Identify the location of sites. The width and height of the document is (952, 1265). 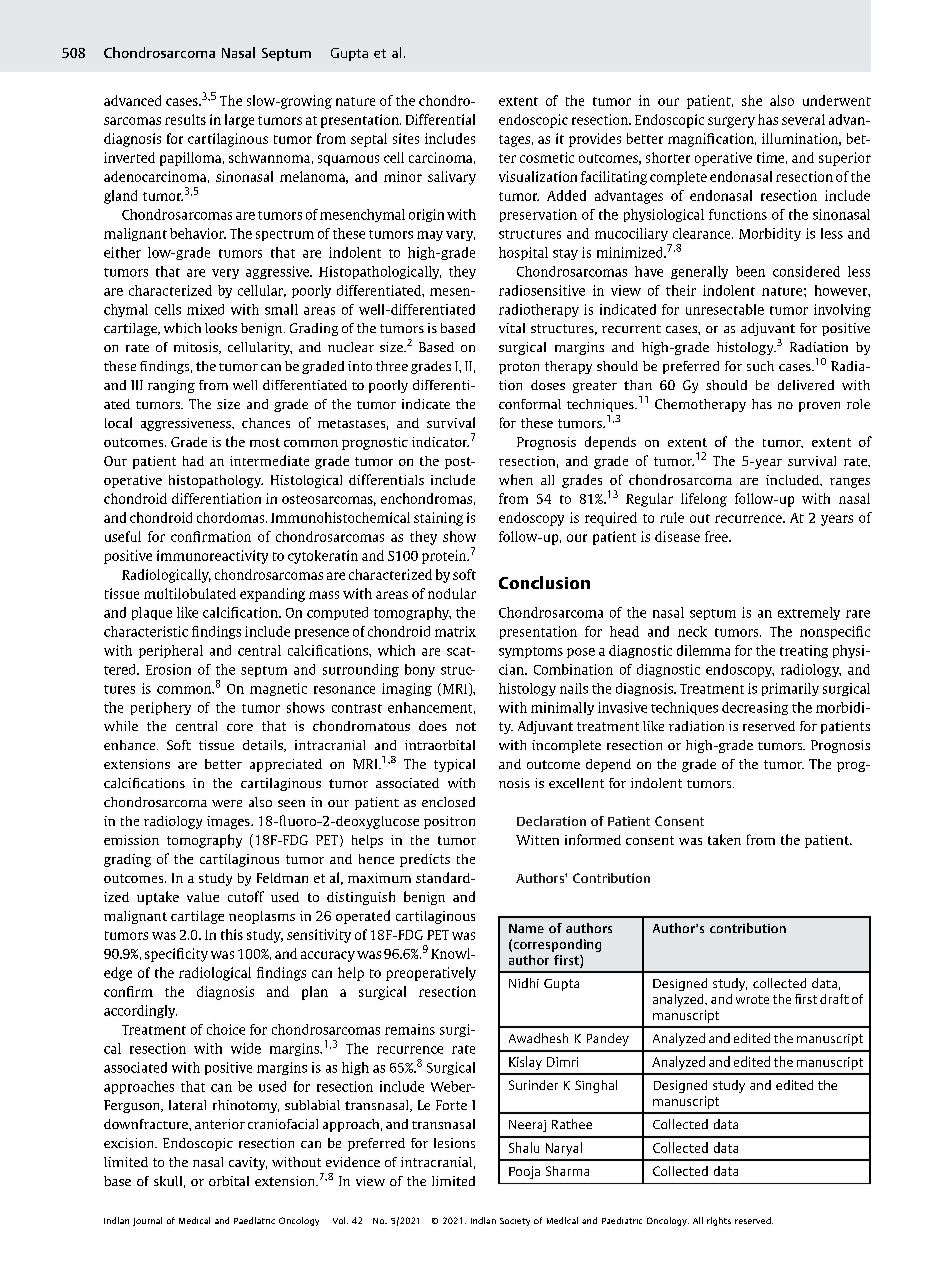
(406, 138).
